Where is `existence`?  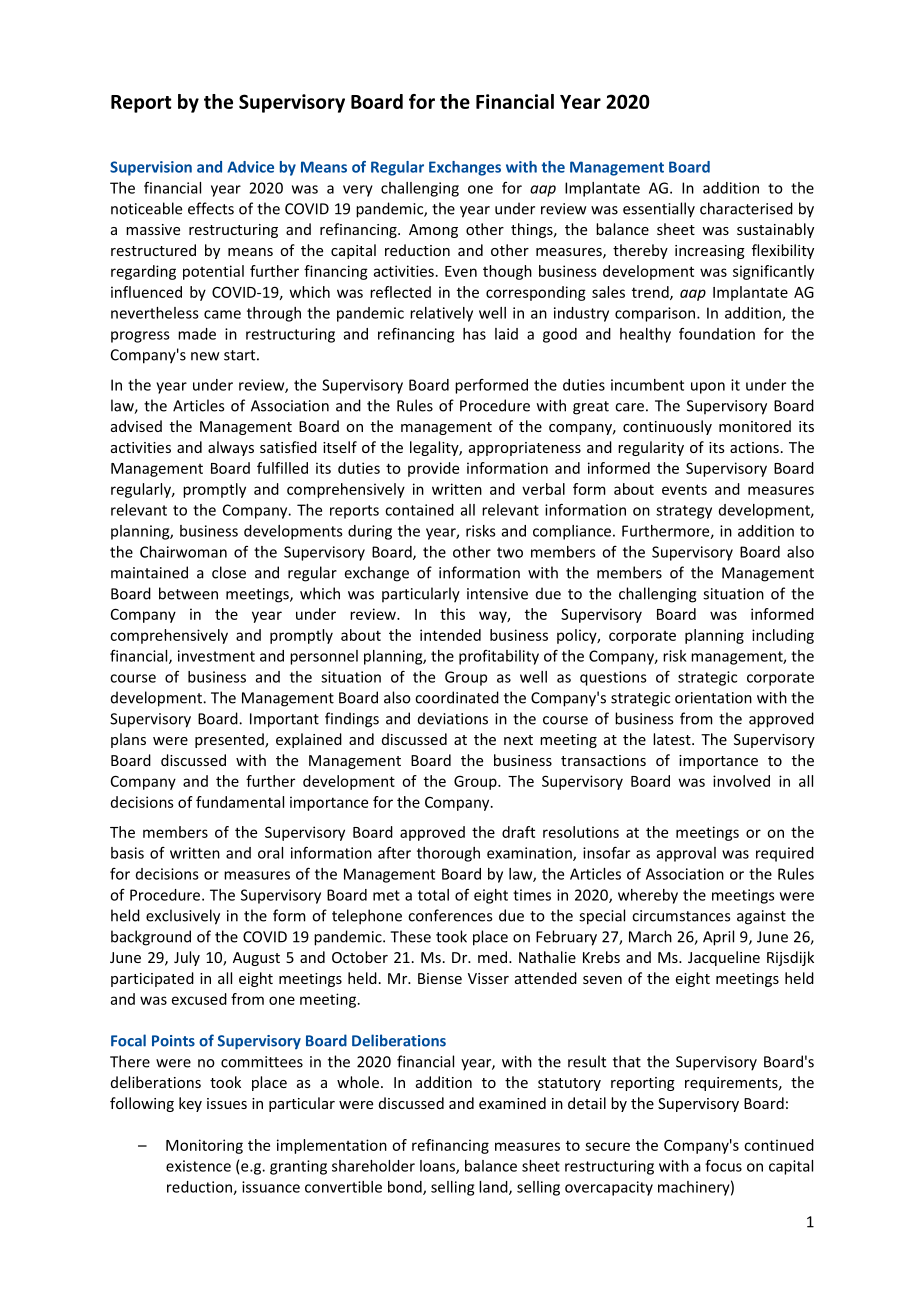
existence is located at coordinates (198, 1166).
